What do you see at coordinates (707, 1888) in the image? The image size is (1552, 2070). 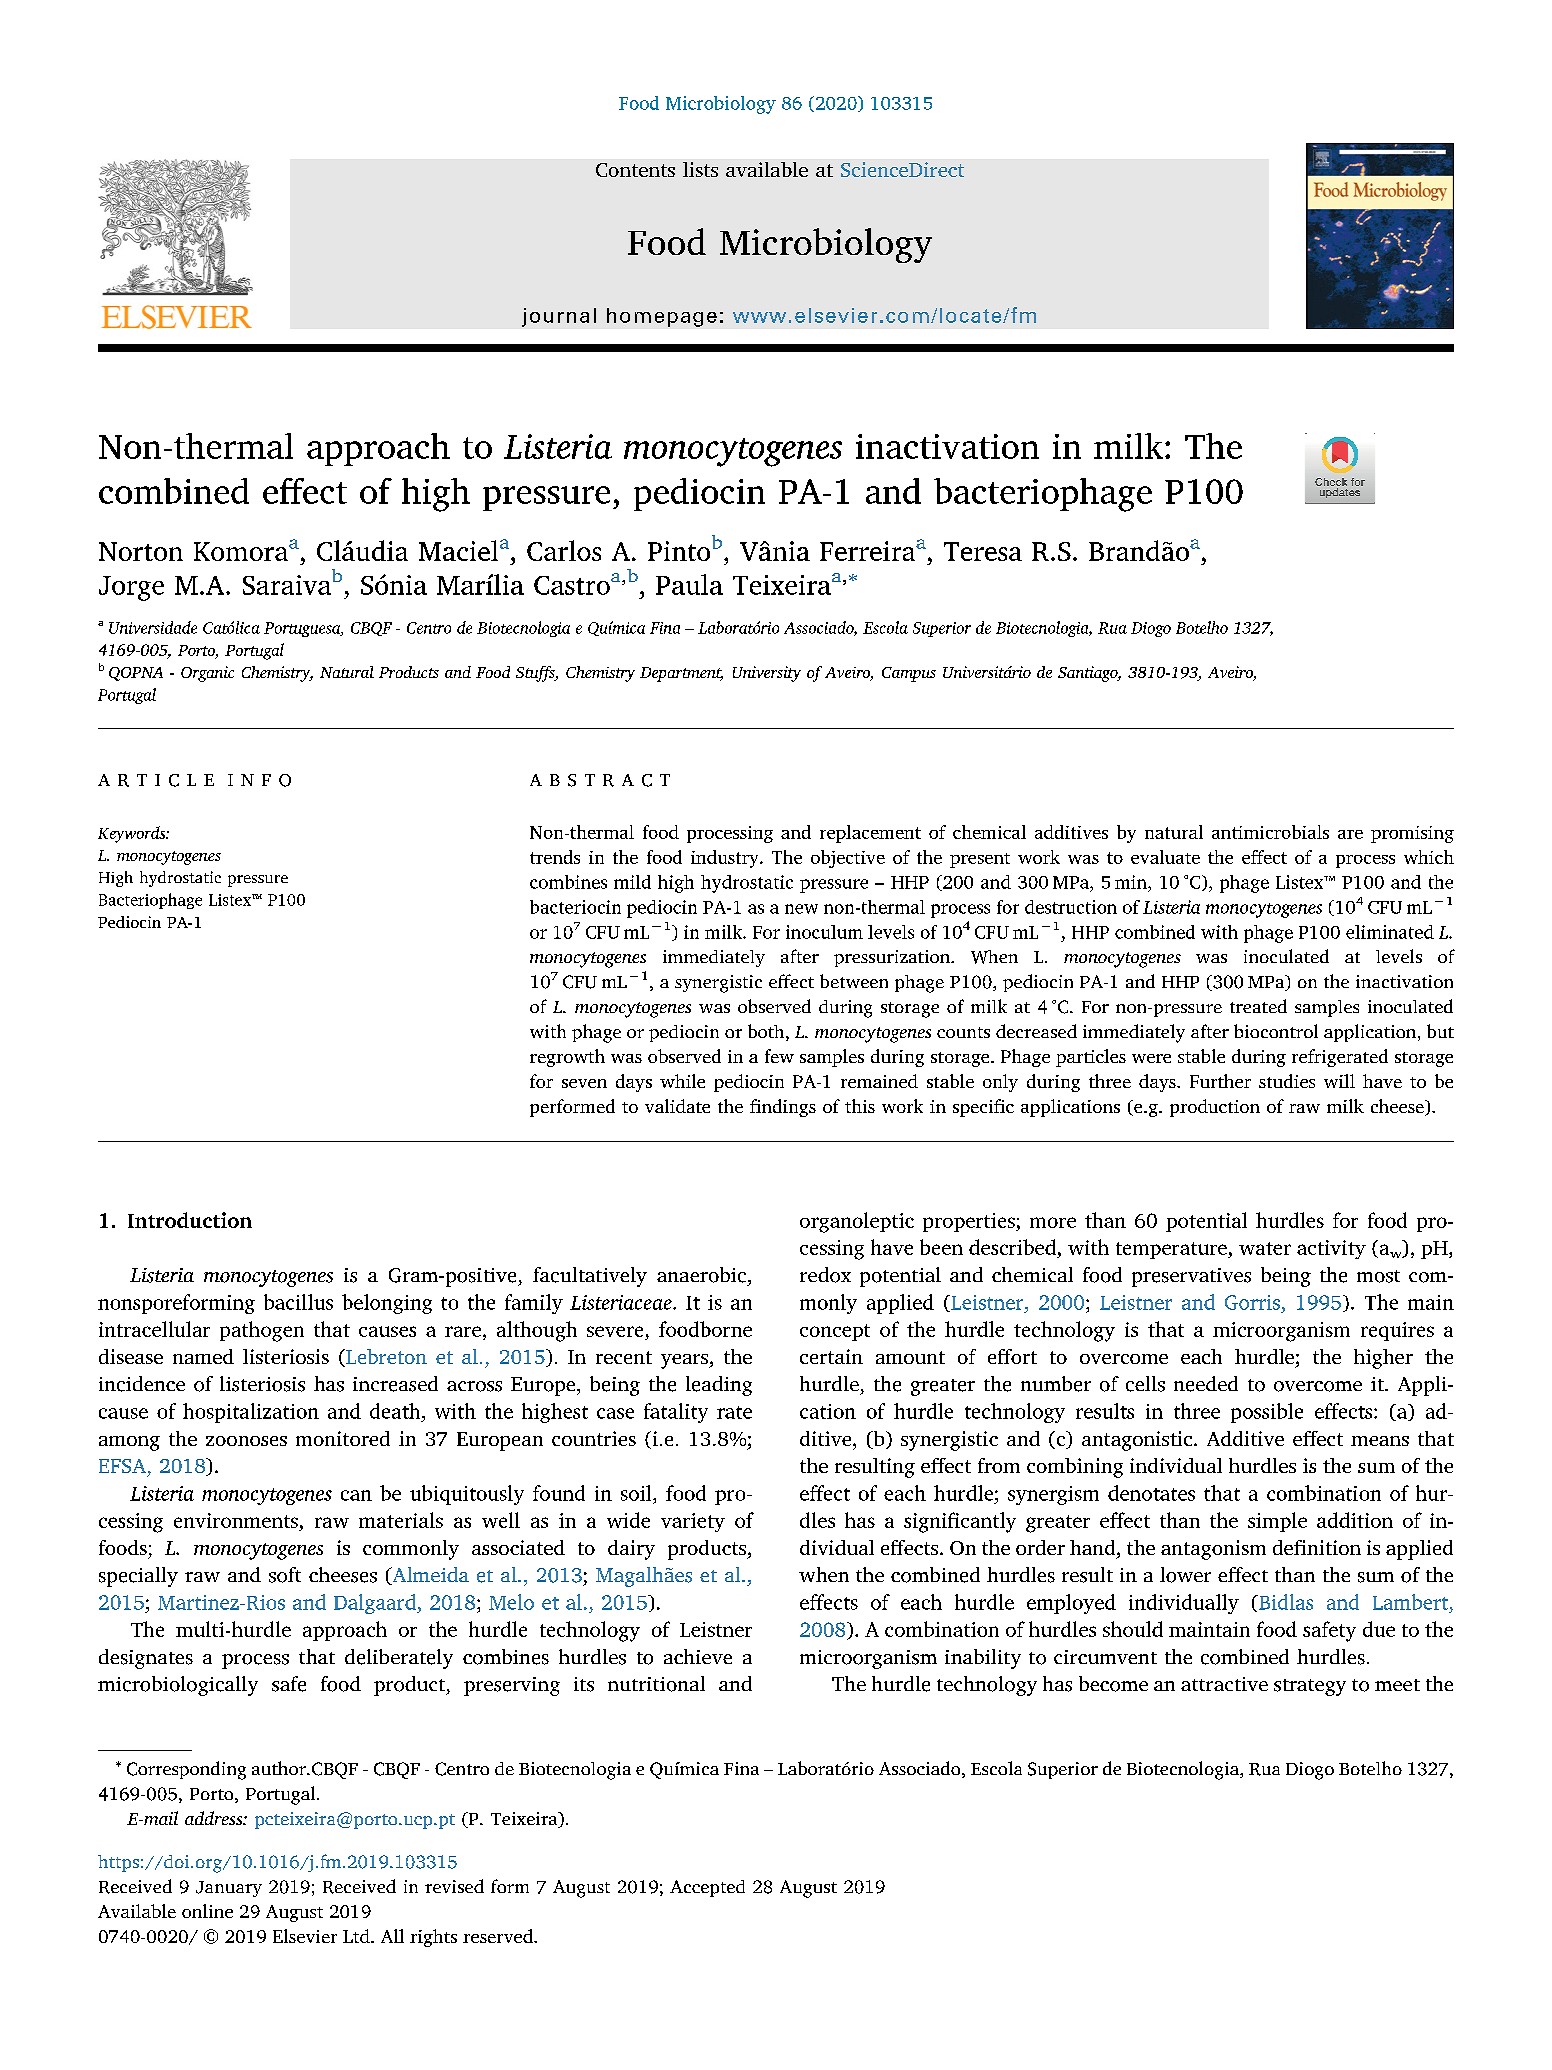 I see `Accepted` at bounding box center [707, 1888].
